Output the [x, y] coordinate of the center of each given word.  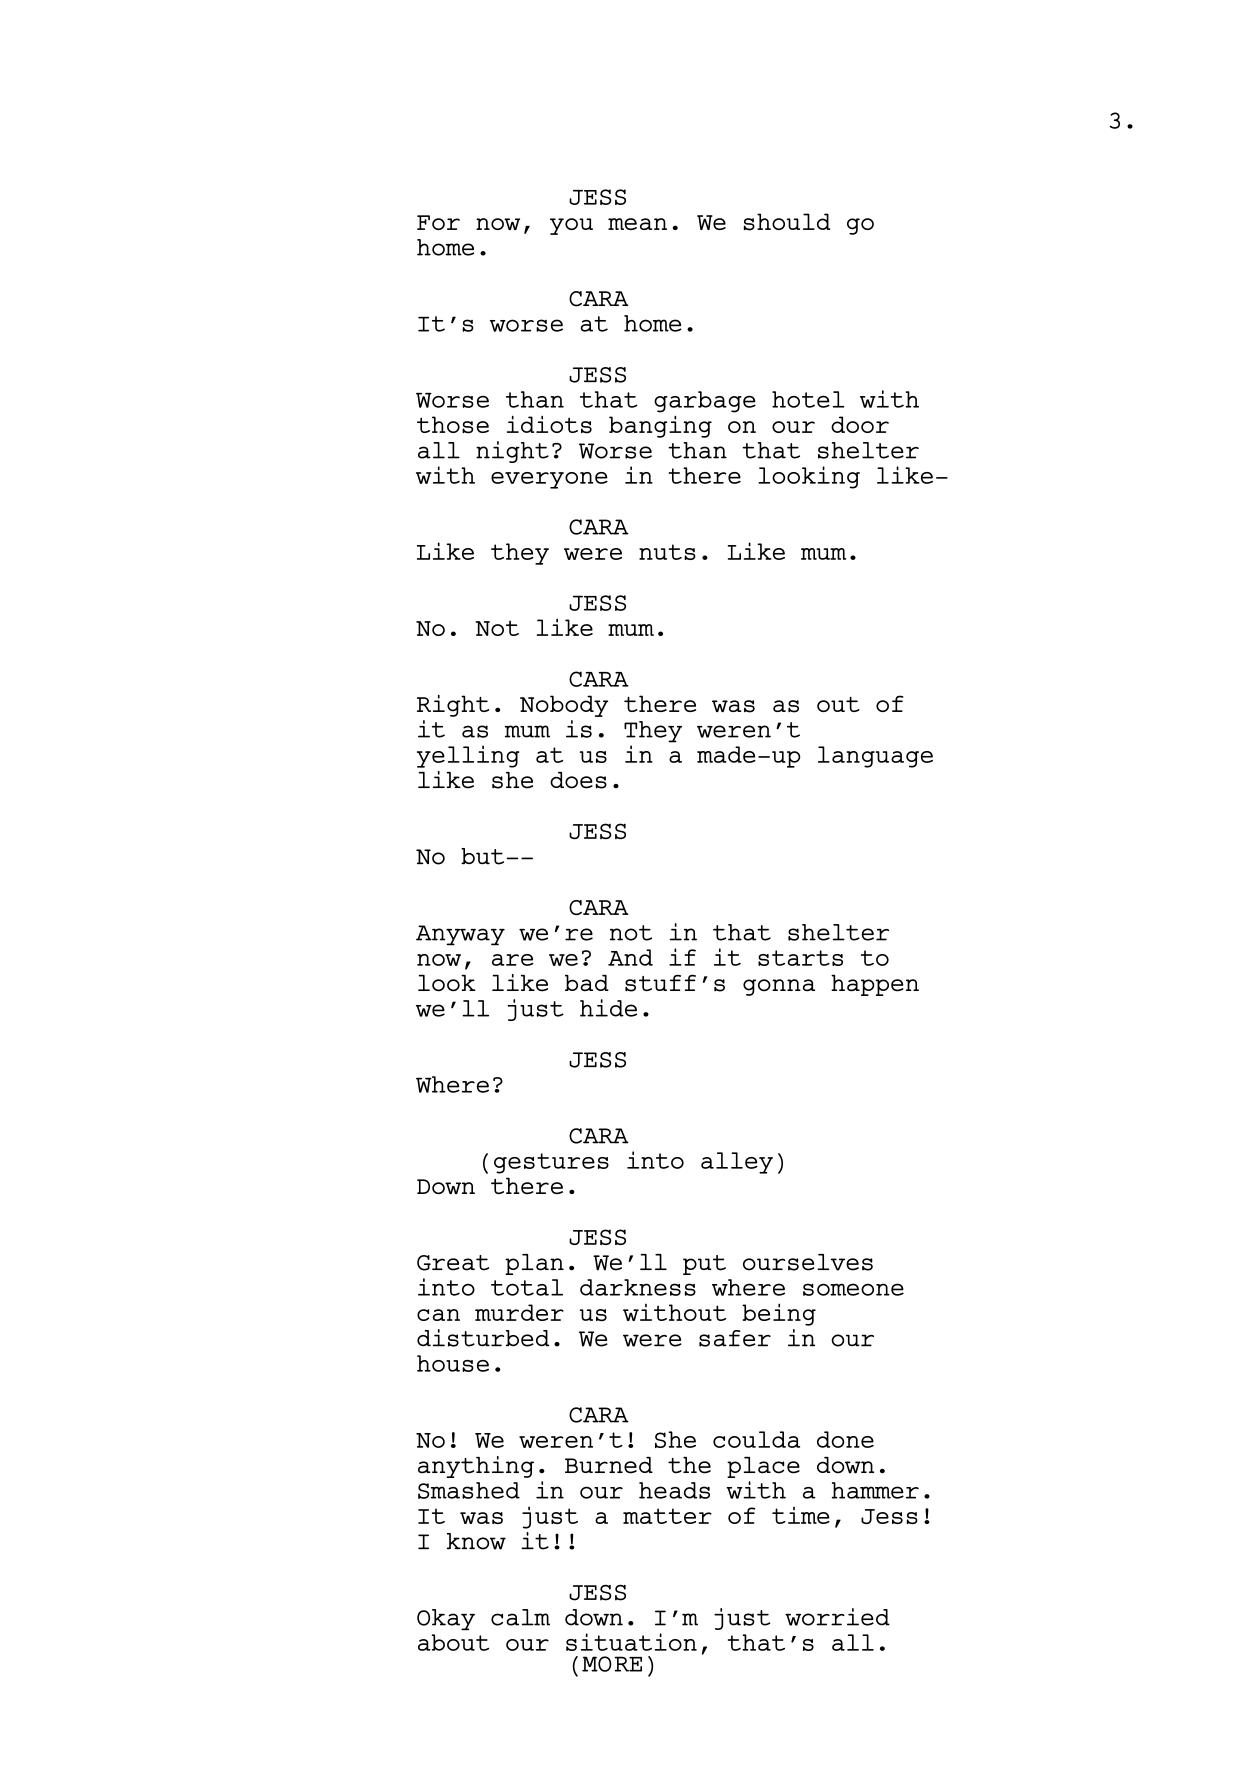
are [513, 960]
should [787, 222]
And [630, 957]
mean [637, 224]
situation [631, 1642]
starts [800, 958]
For [438, 222]
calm [520, 1617]
